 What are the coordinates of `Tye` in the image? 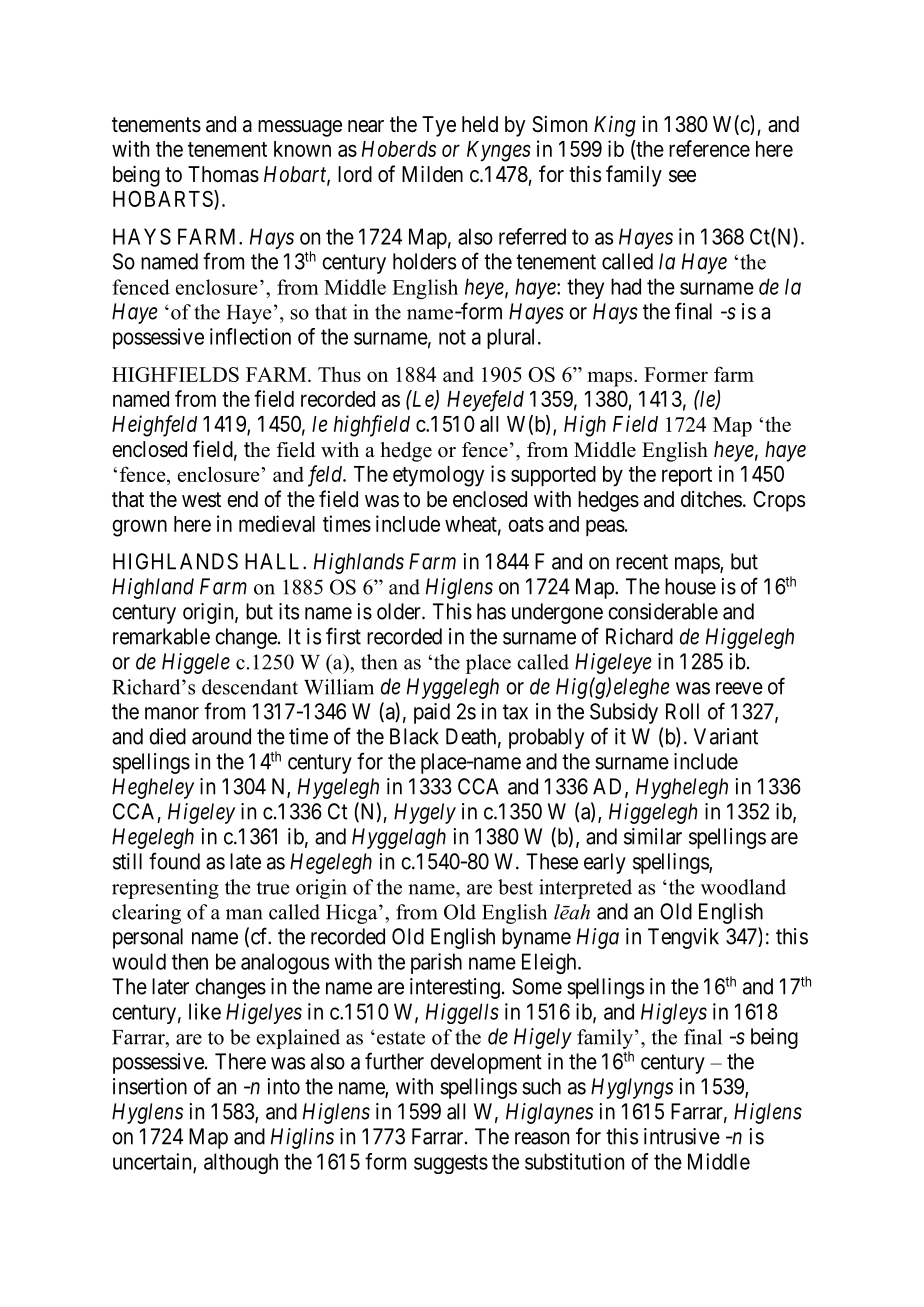 It's located at (439, 126).
